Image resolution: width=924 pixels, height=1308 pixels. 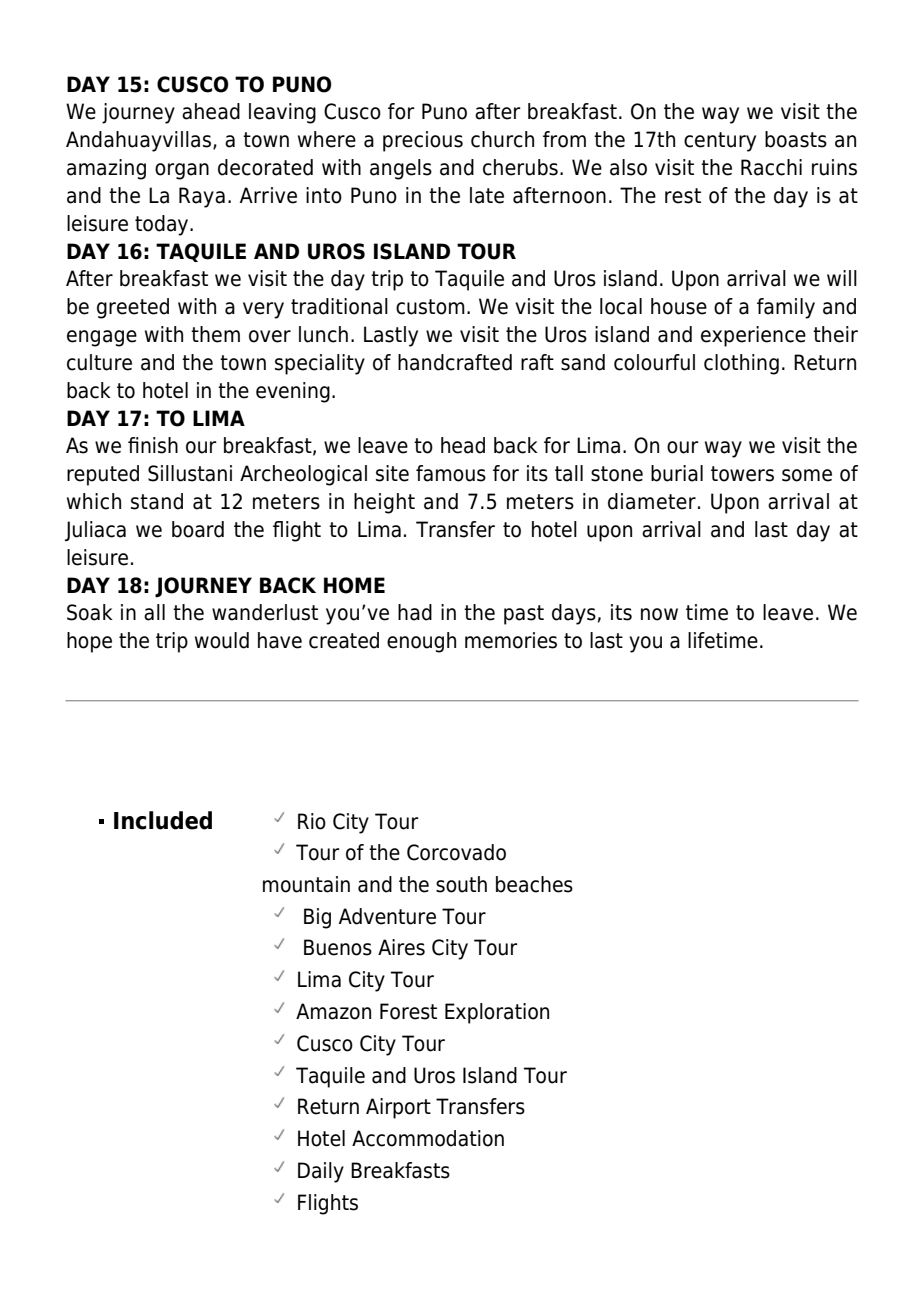 I want to click on organ, so click(x=182, y=171).
